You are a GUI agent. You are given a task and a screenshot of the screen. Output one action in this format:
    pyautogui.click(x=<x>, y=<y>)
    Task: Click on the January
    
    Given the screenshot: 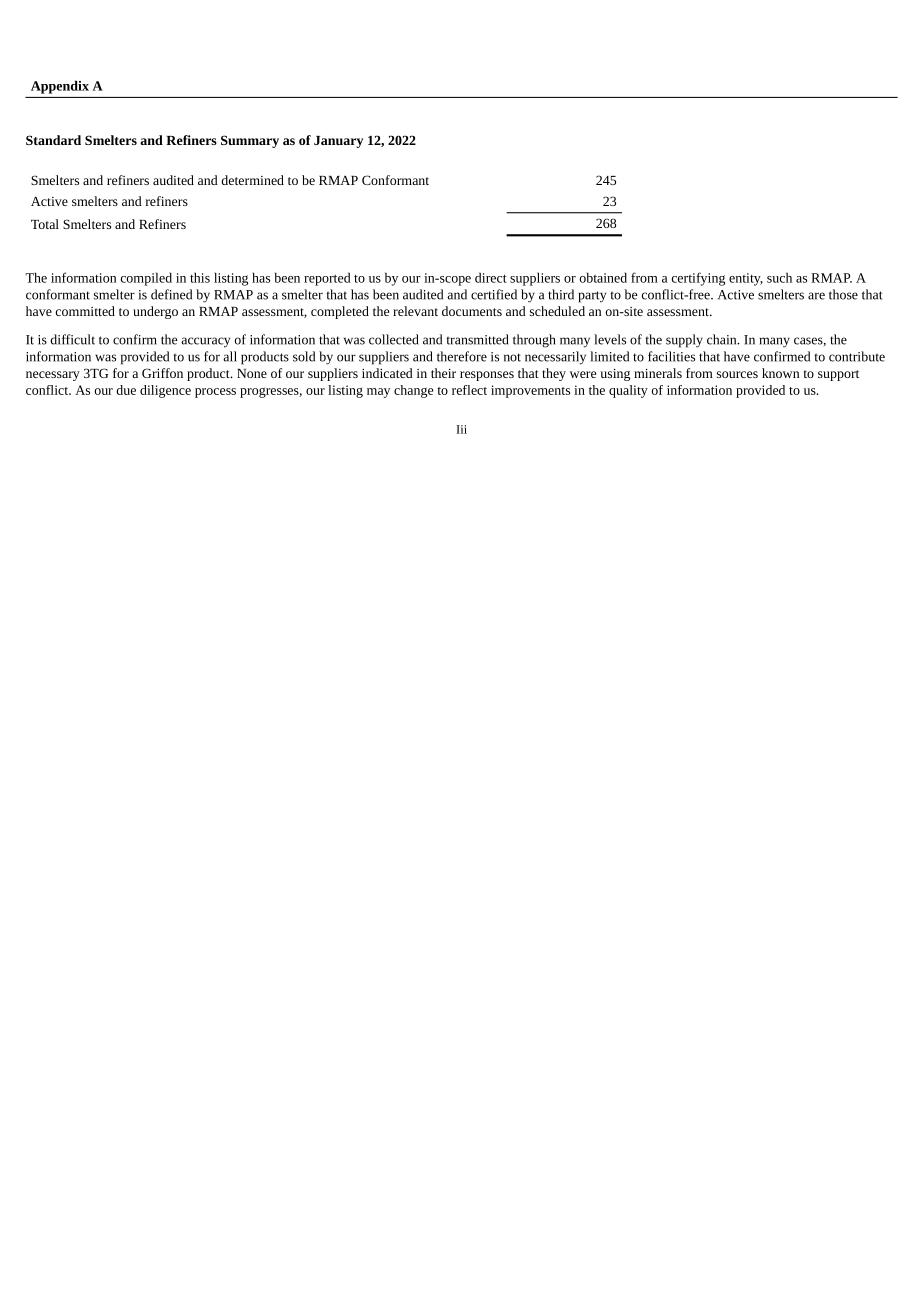 What is the action you would take?
    pyautogui.click(x=338, y=142)
